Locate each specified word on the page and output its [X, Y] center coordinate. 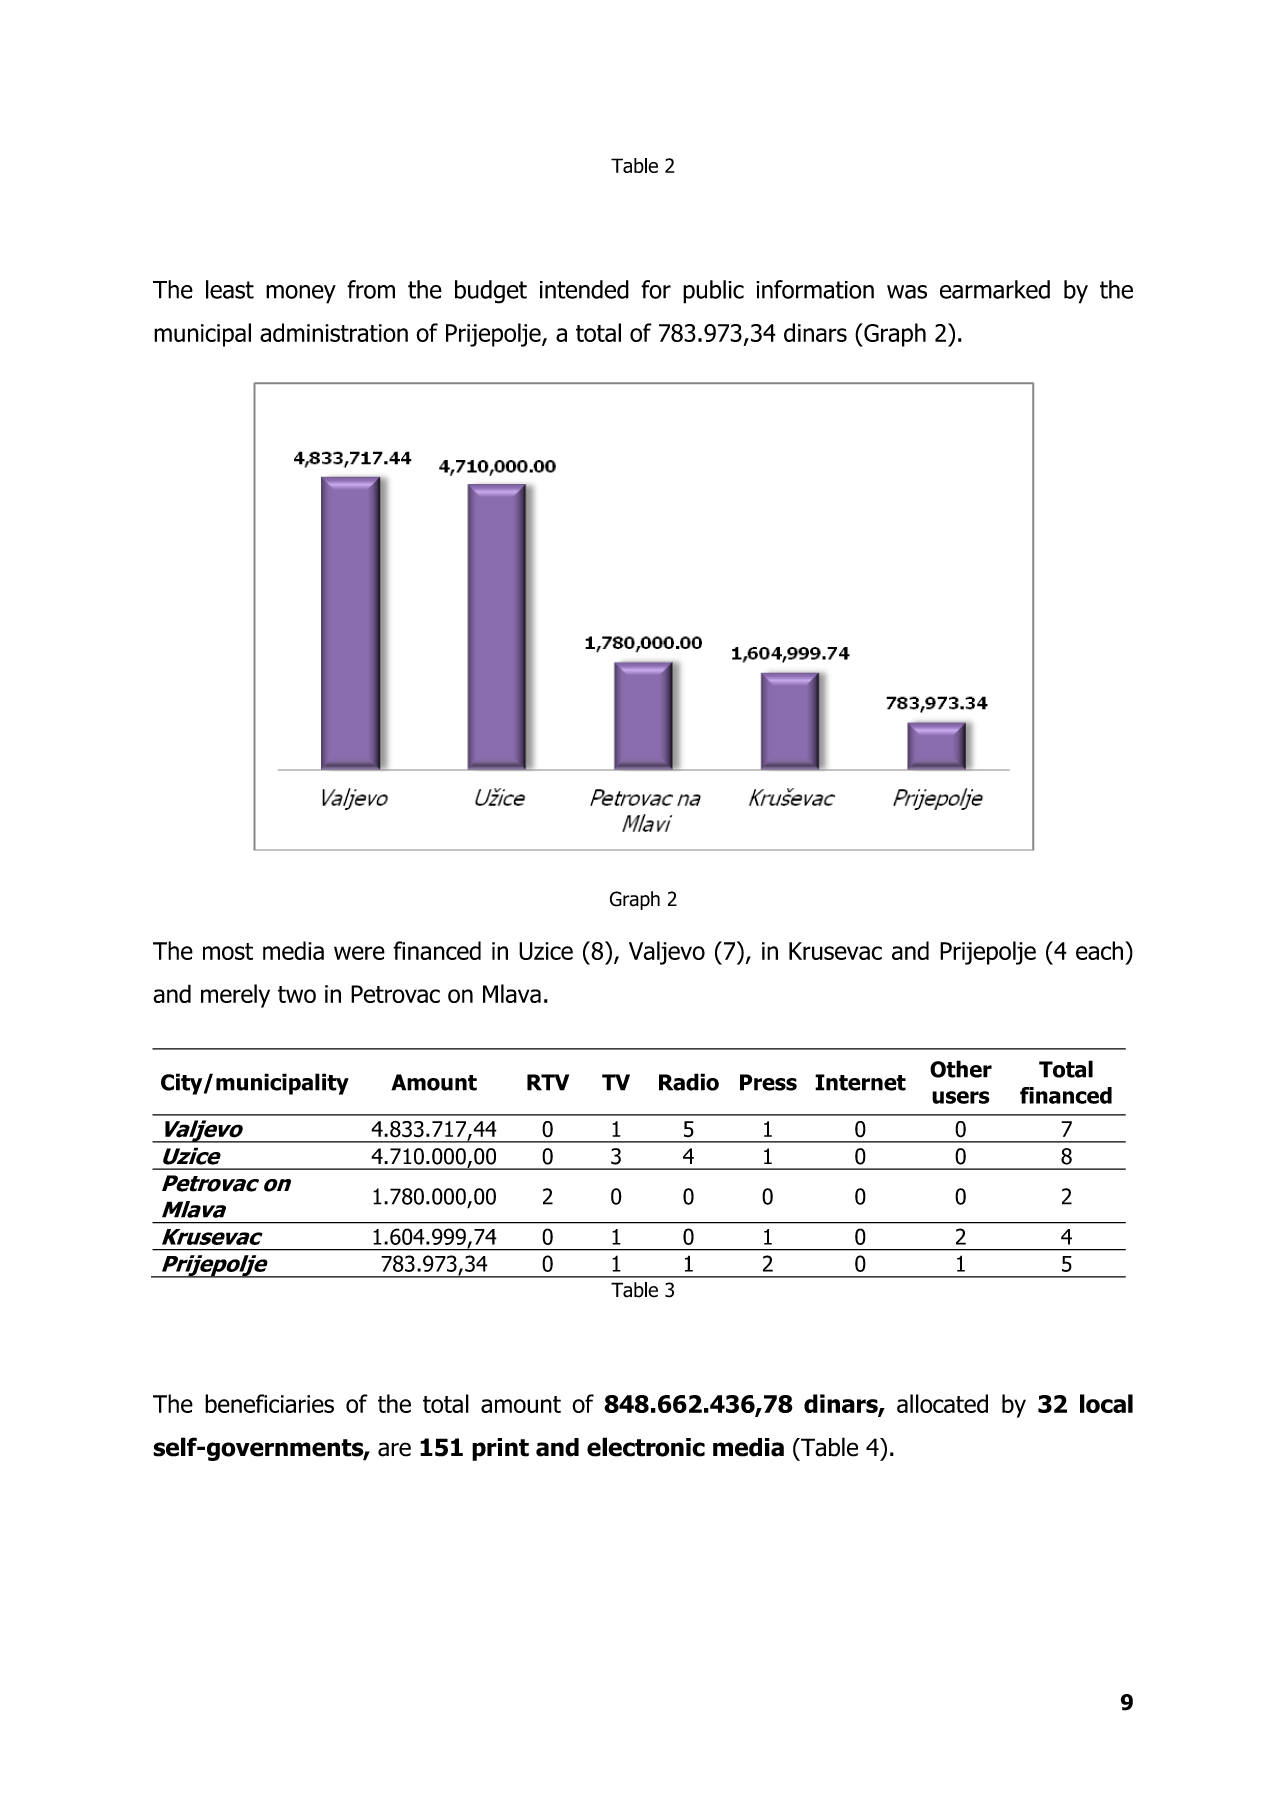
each [1099, 950]
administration [334, 332]
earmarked [995, 289]
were [359, 953]
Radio [689, 1082]
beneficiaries [269, 1403]
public [713, 292]
